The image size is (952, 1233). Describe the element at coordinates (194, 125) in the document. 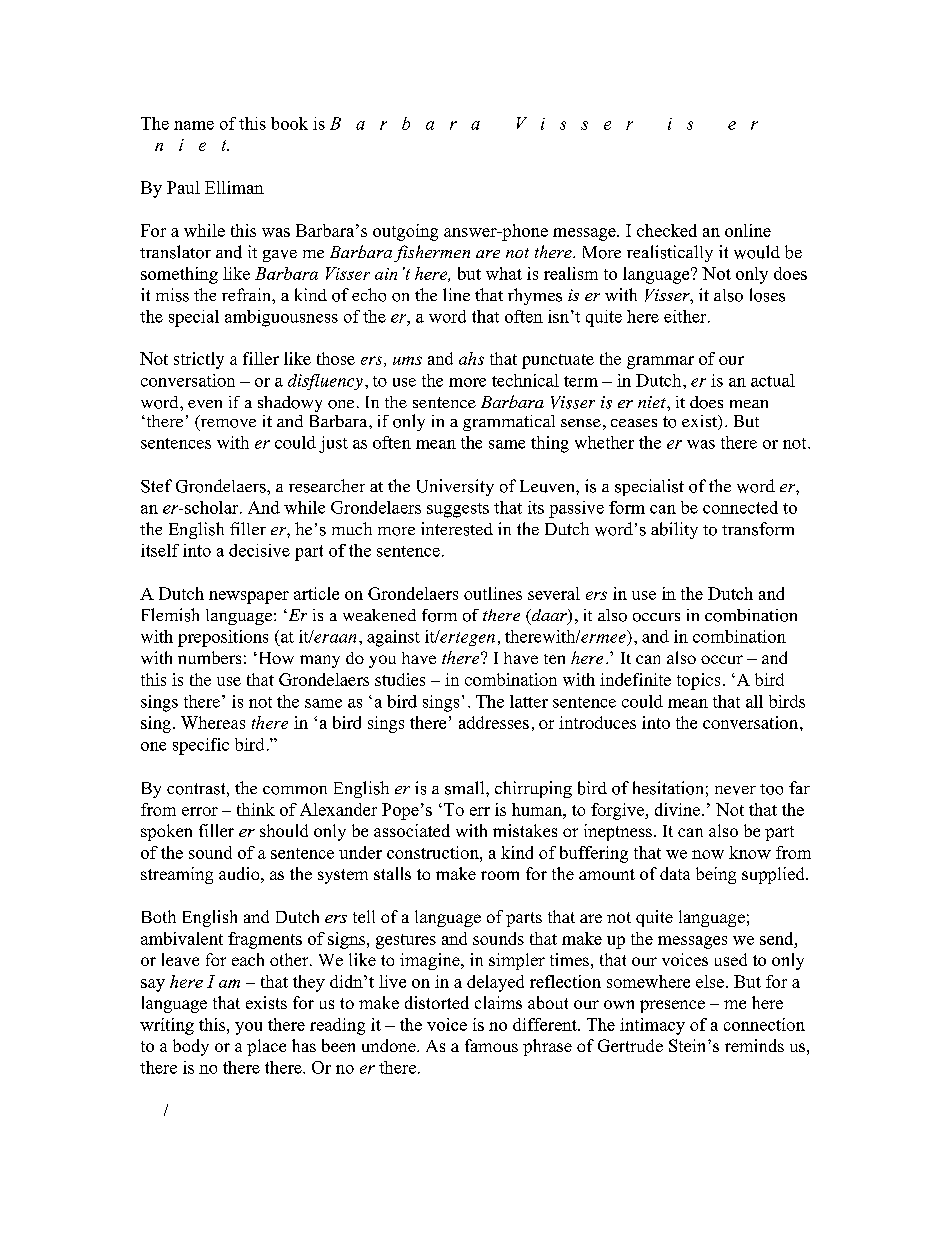

I see `name` at that location.
